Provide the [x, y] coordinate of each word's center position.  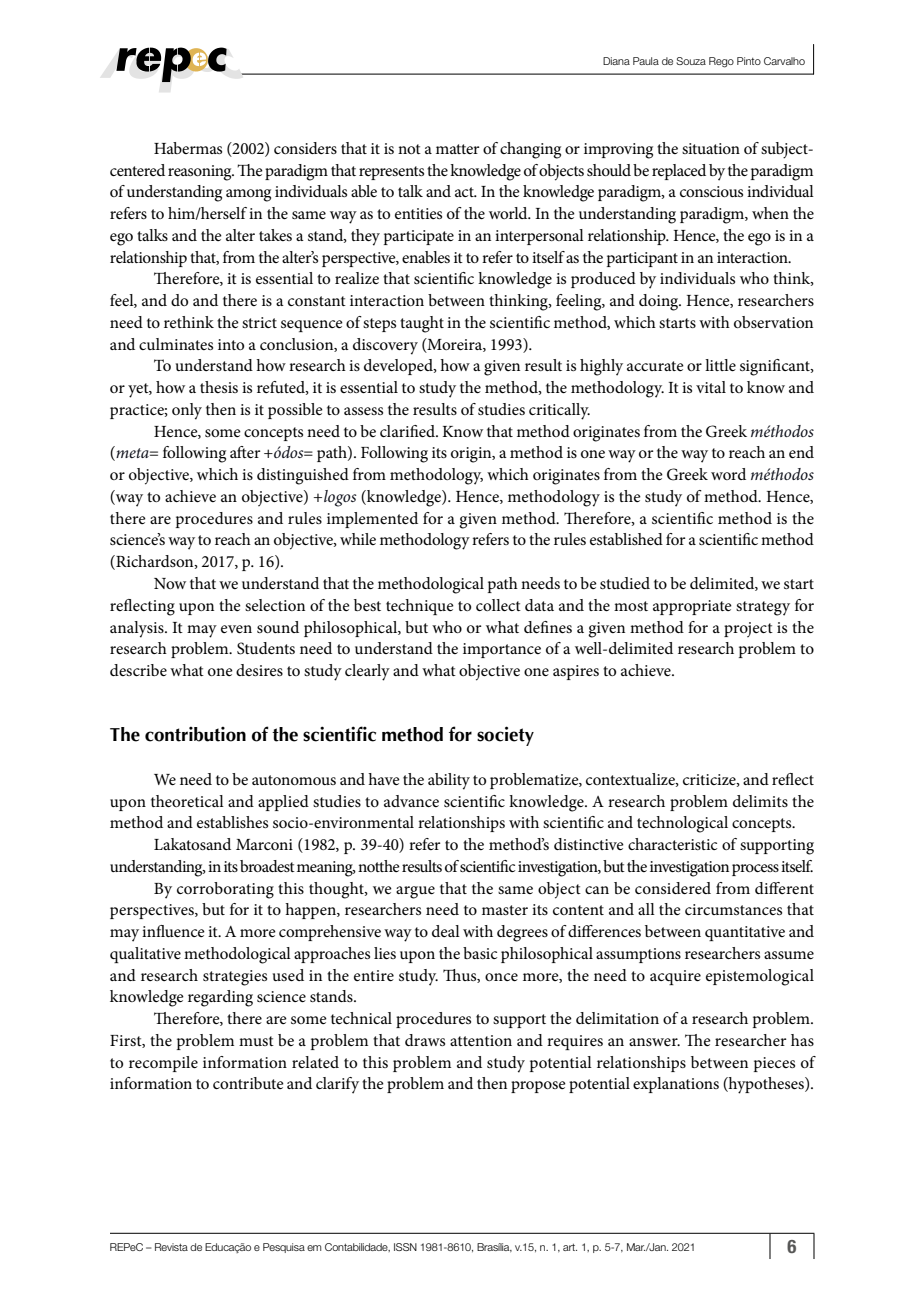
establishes [232, 822]
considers [305, 148]
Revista [171, 1247]
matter [457, 149]
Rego [721, 62]
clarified [408, 431]
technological [682, 824]
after [245, 452]
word [728, 474]
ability [449, 781]
